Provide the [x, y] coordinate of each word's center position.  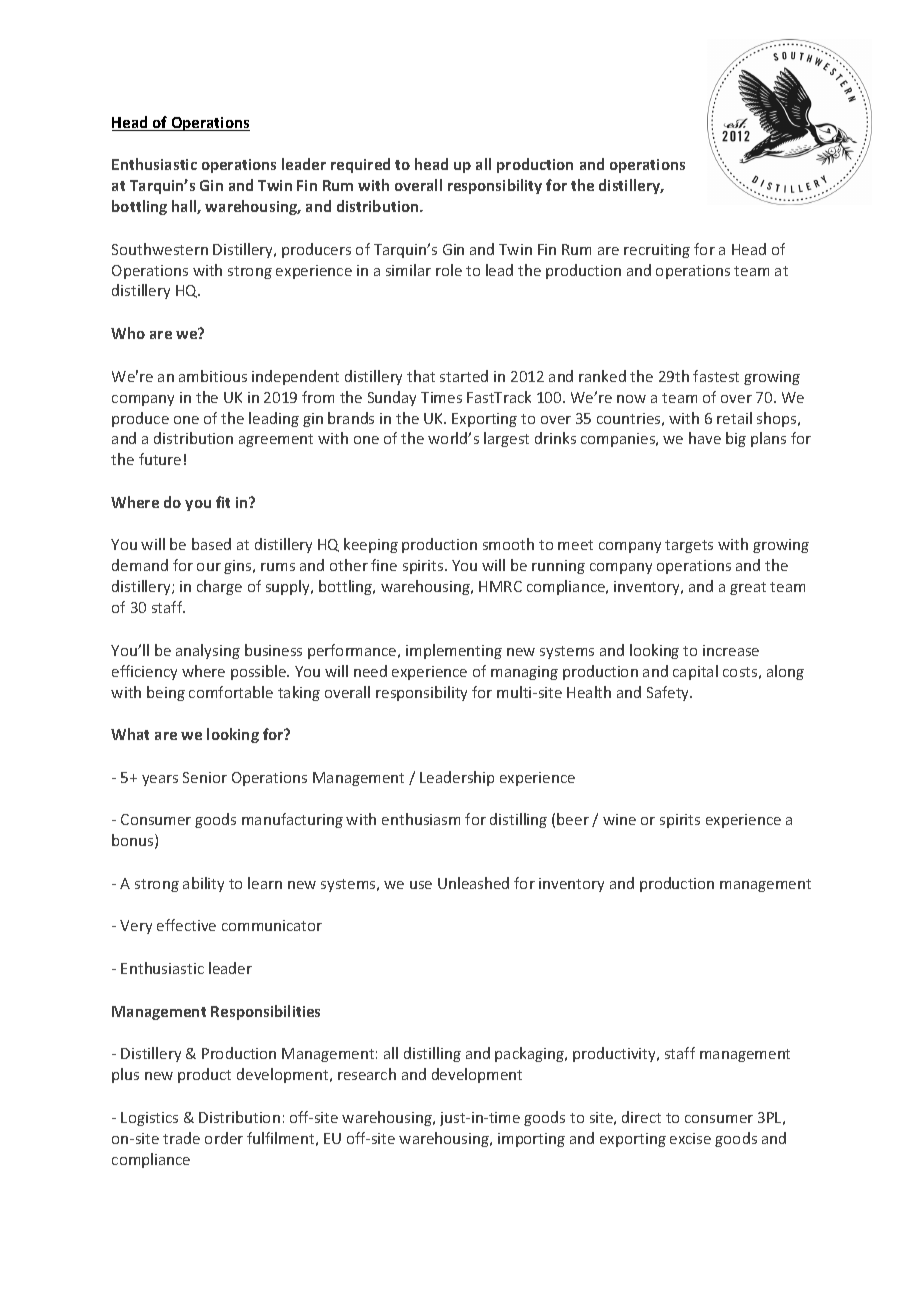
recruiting [657, 251]
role [449, 270]
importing [531, 1140]
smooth [508, 544]
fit [223, 502]
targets [689, 546]
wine [619, 819]
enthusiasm [421, 819]
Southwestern [160, 249]
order [224, 1138]
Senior [205, 777]
